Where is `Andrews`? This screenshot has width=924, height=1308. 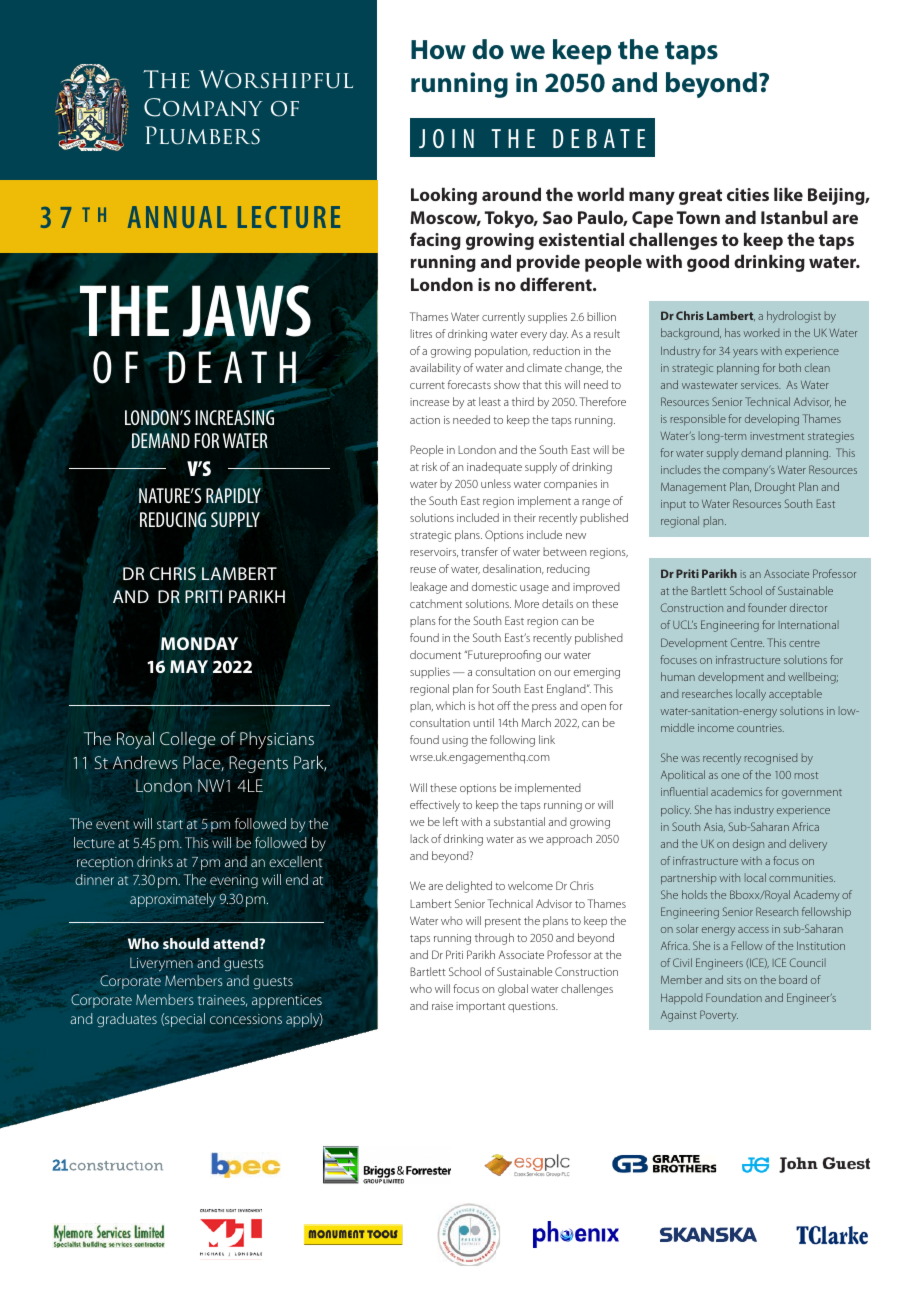 Andrews is located at coordinates (145, 762).
